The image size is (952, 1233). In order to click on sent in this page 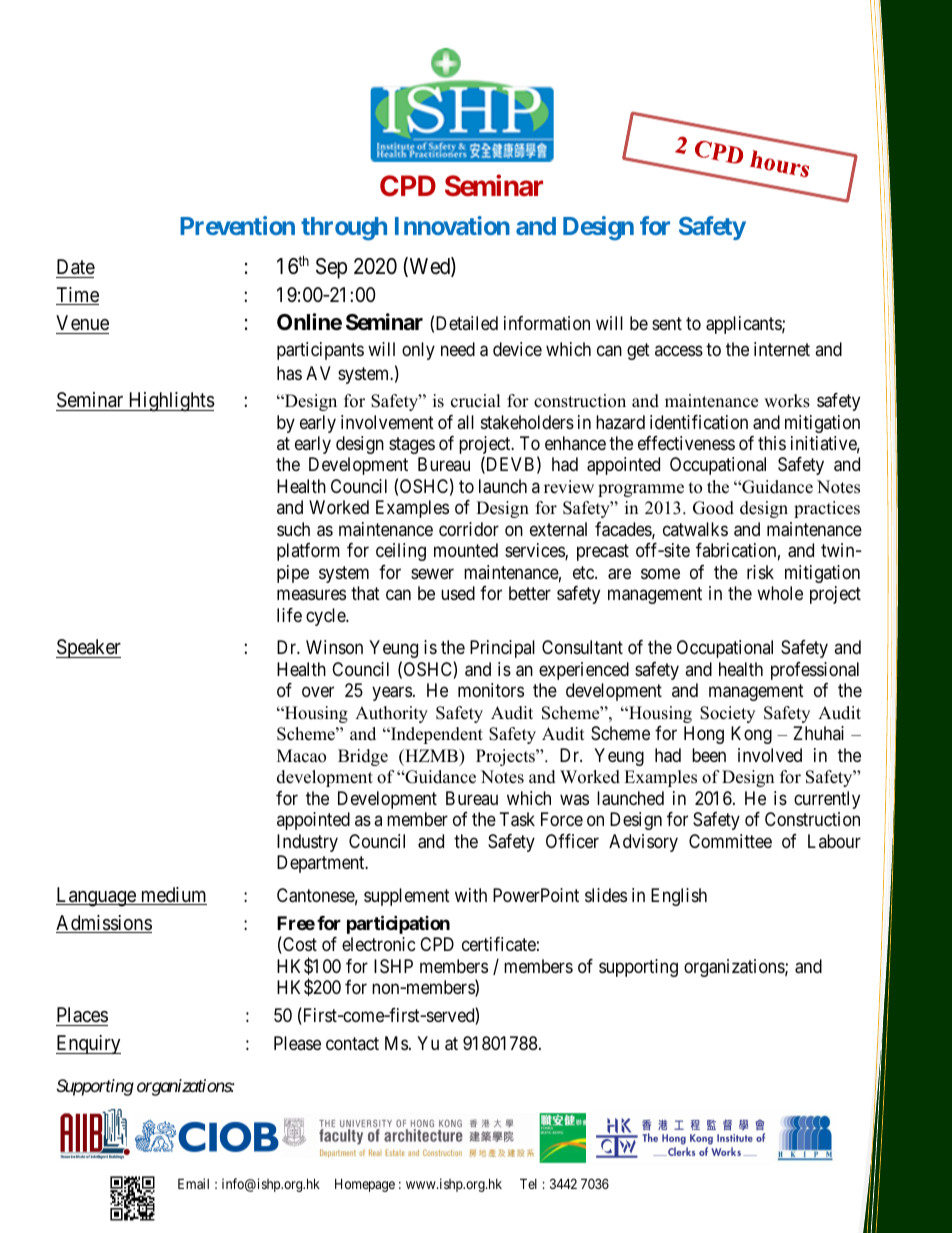, I will do `click(667, 323)`.
